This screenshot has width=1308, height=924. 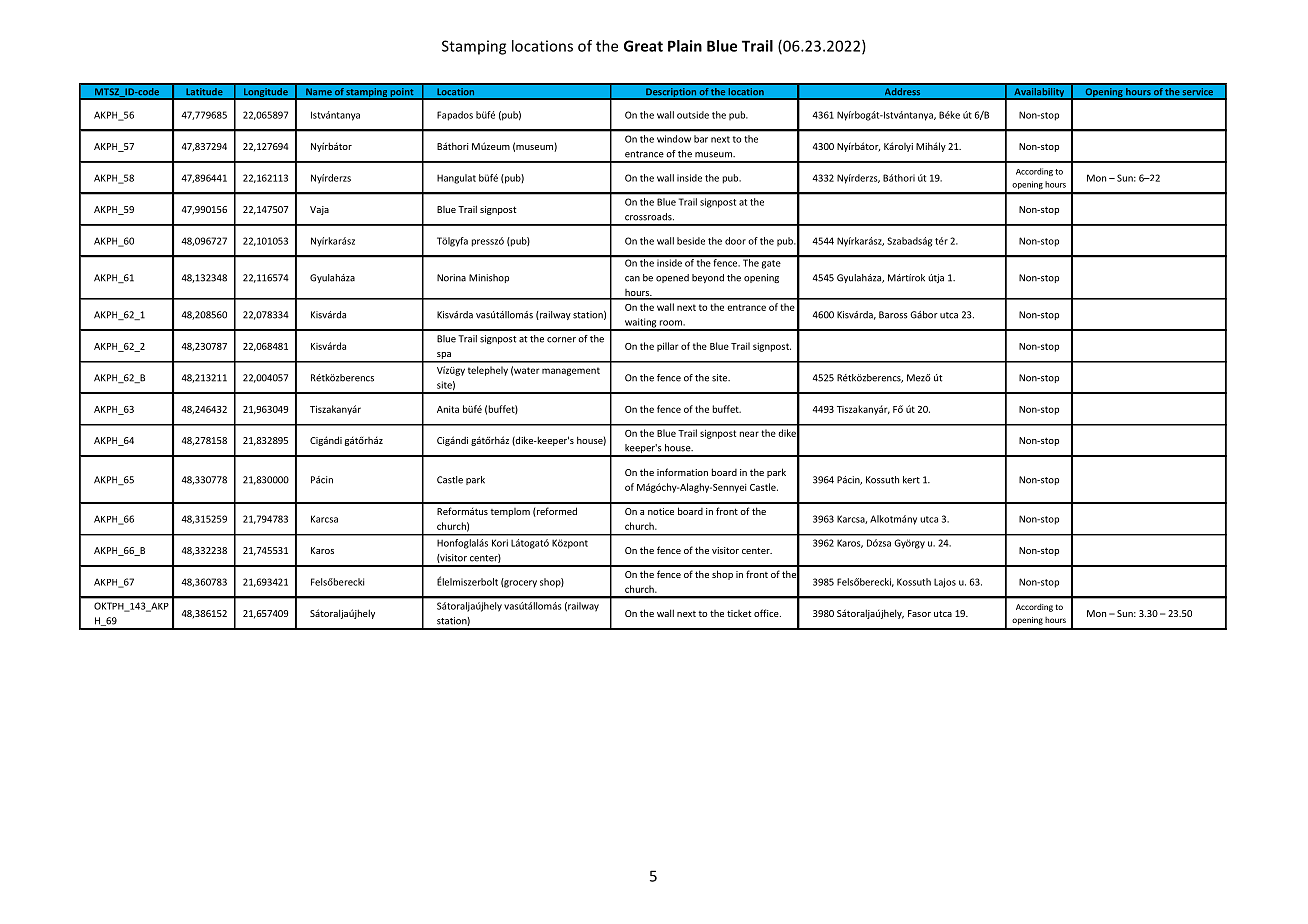 What do you see at coordinates (685, 46) in the screenshot?
I see `Plain` at bounding box center [685, 46].
